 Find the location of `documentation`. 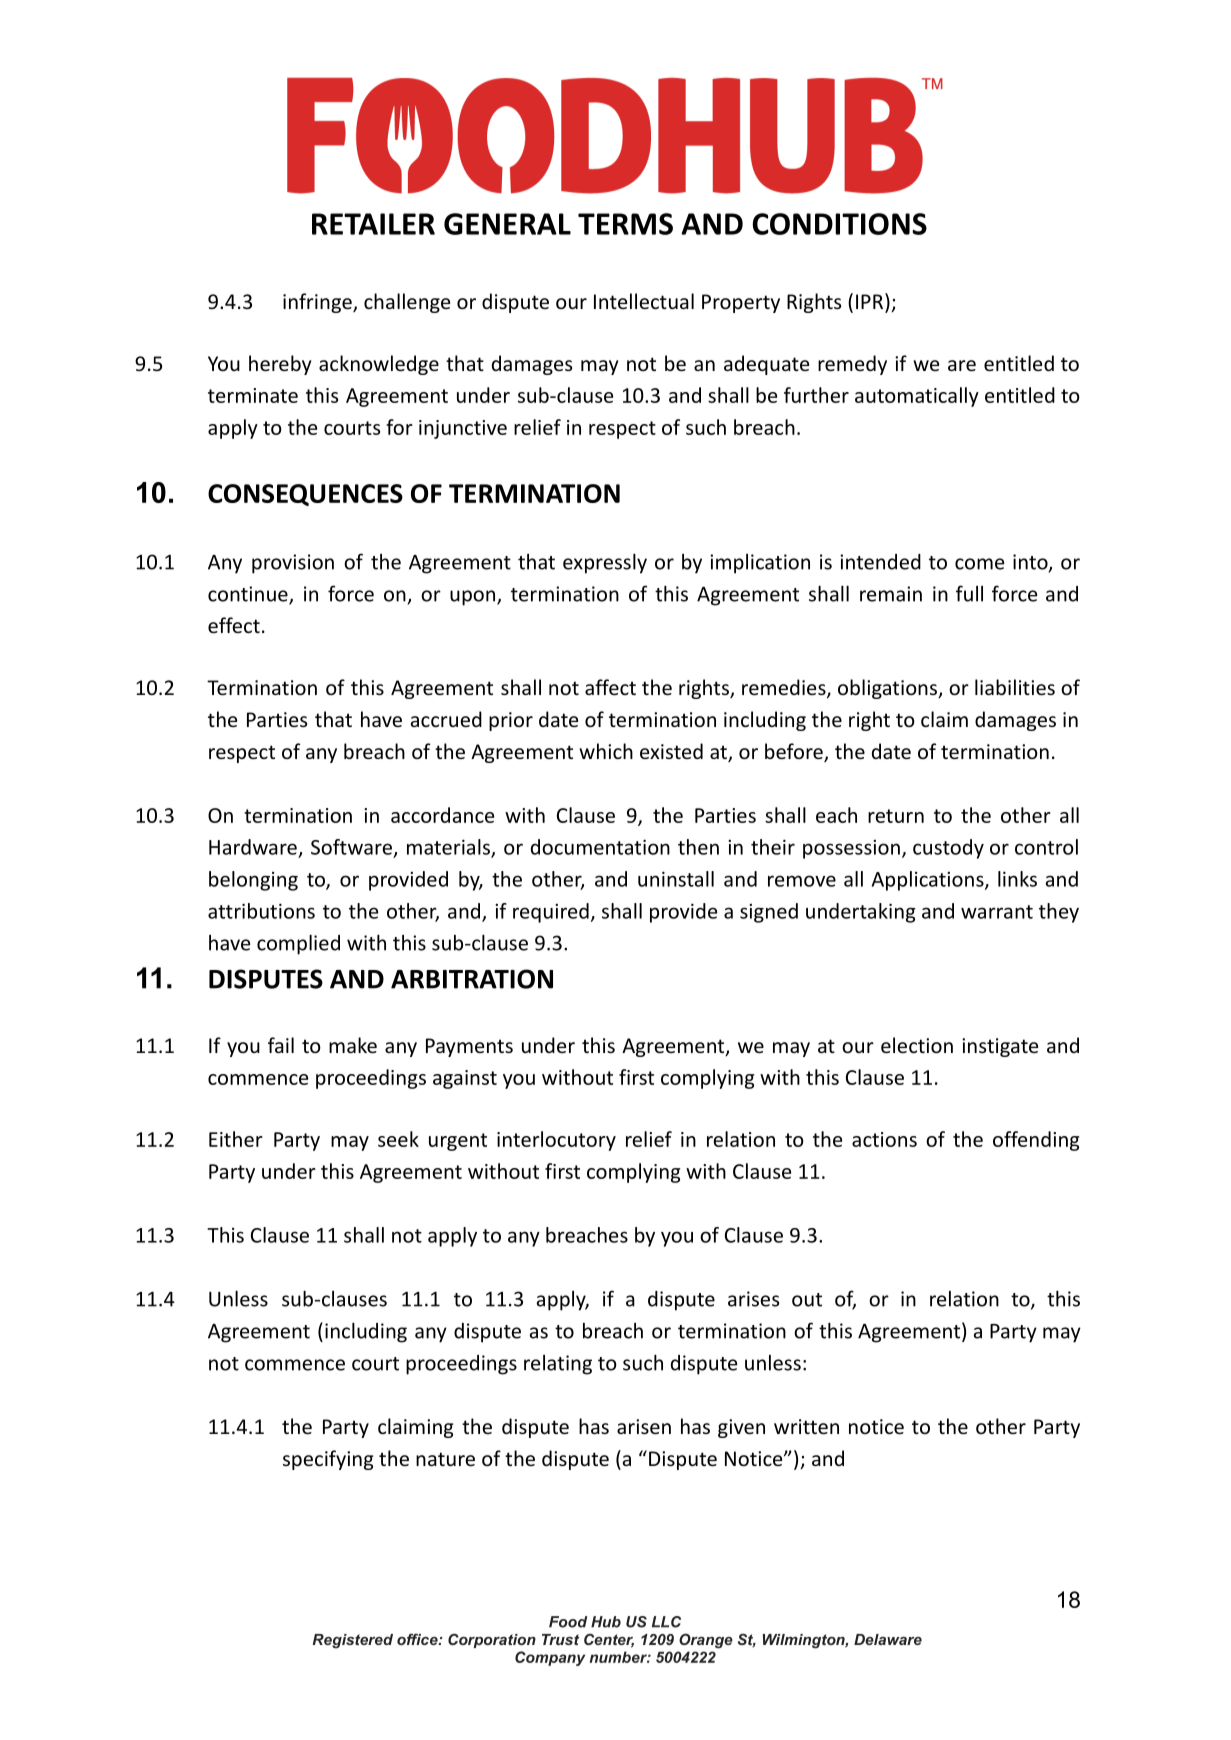

documentation is located at coordinates (600, 847).
